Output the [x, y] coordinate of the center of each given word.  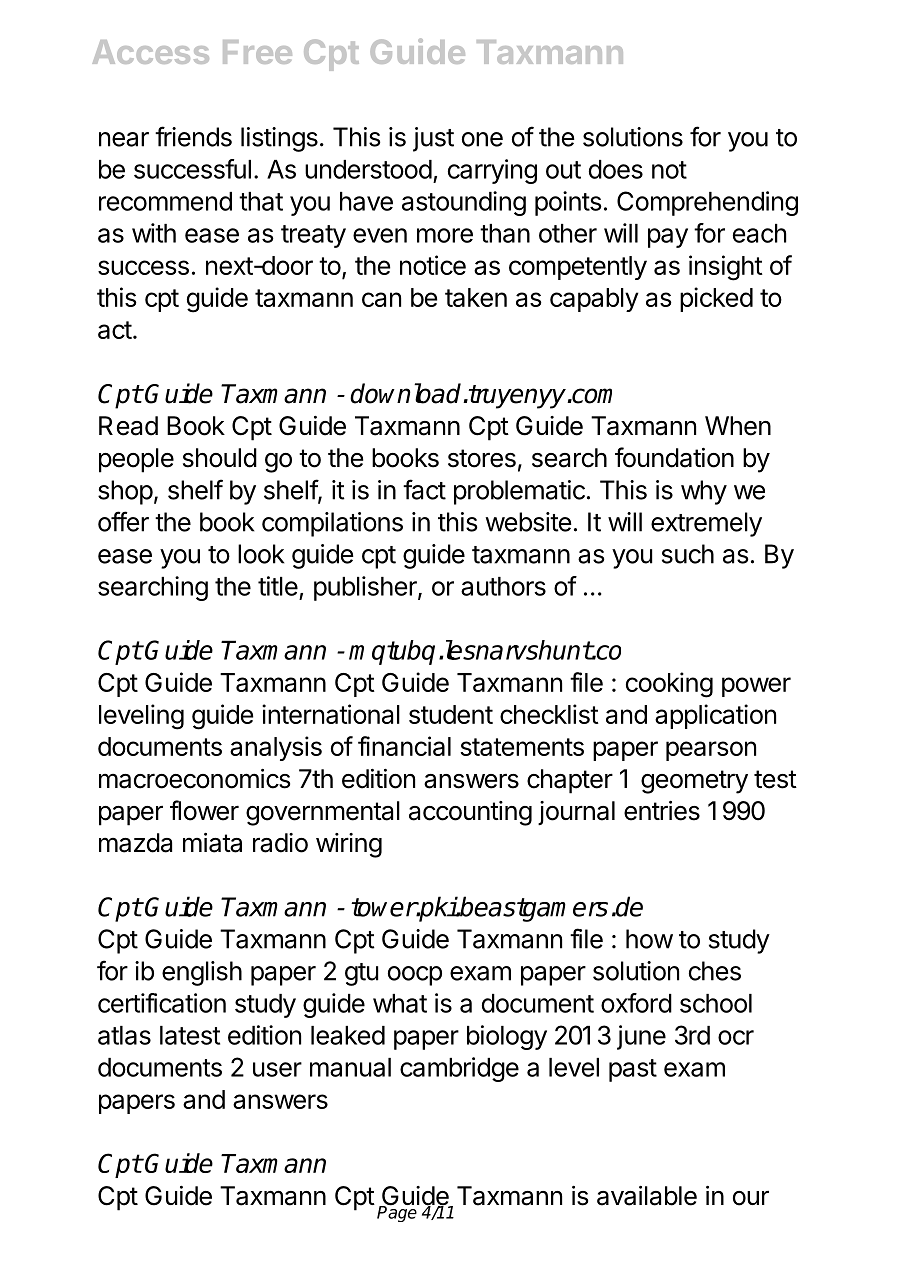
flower [204, 810]
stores [482, 458]
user [277, 1069]
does [616, 169]
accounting [470, 813]
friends [193, 136]
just [433, 139]
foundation [674, 457]
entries [662, 811]
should [220, 458]
